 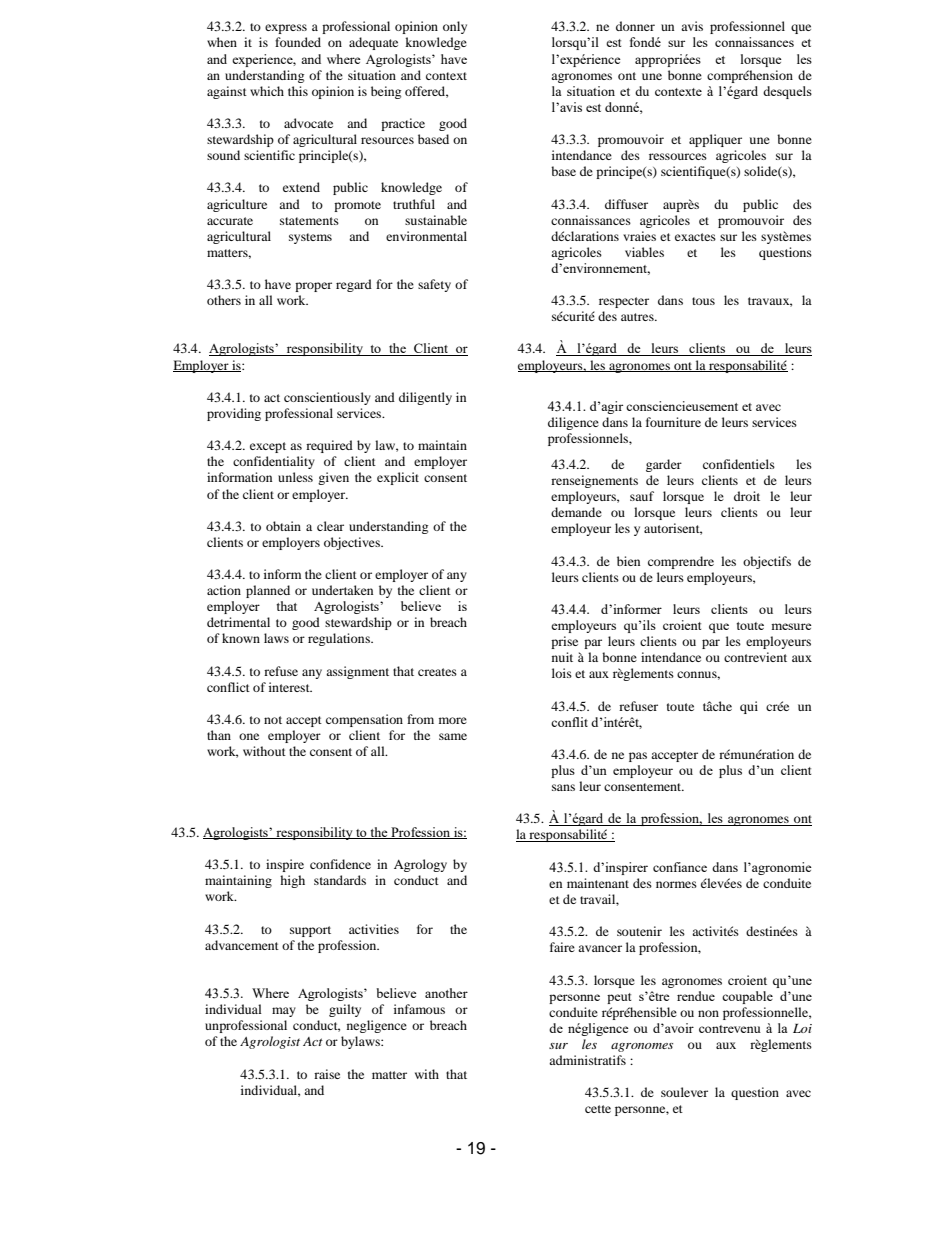 I want to click on planned, so click(x=268, y=591).
